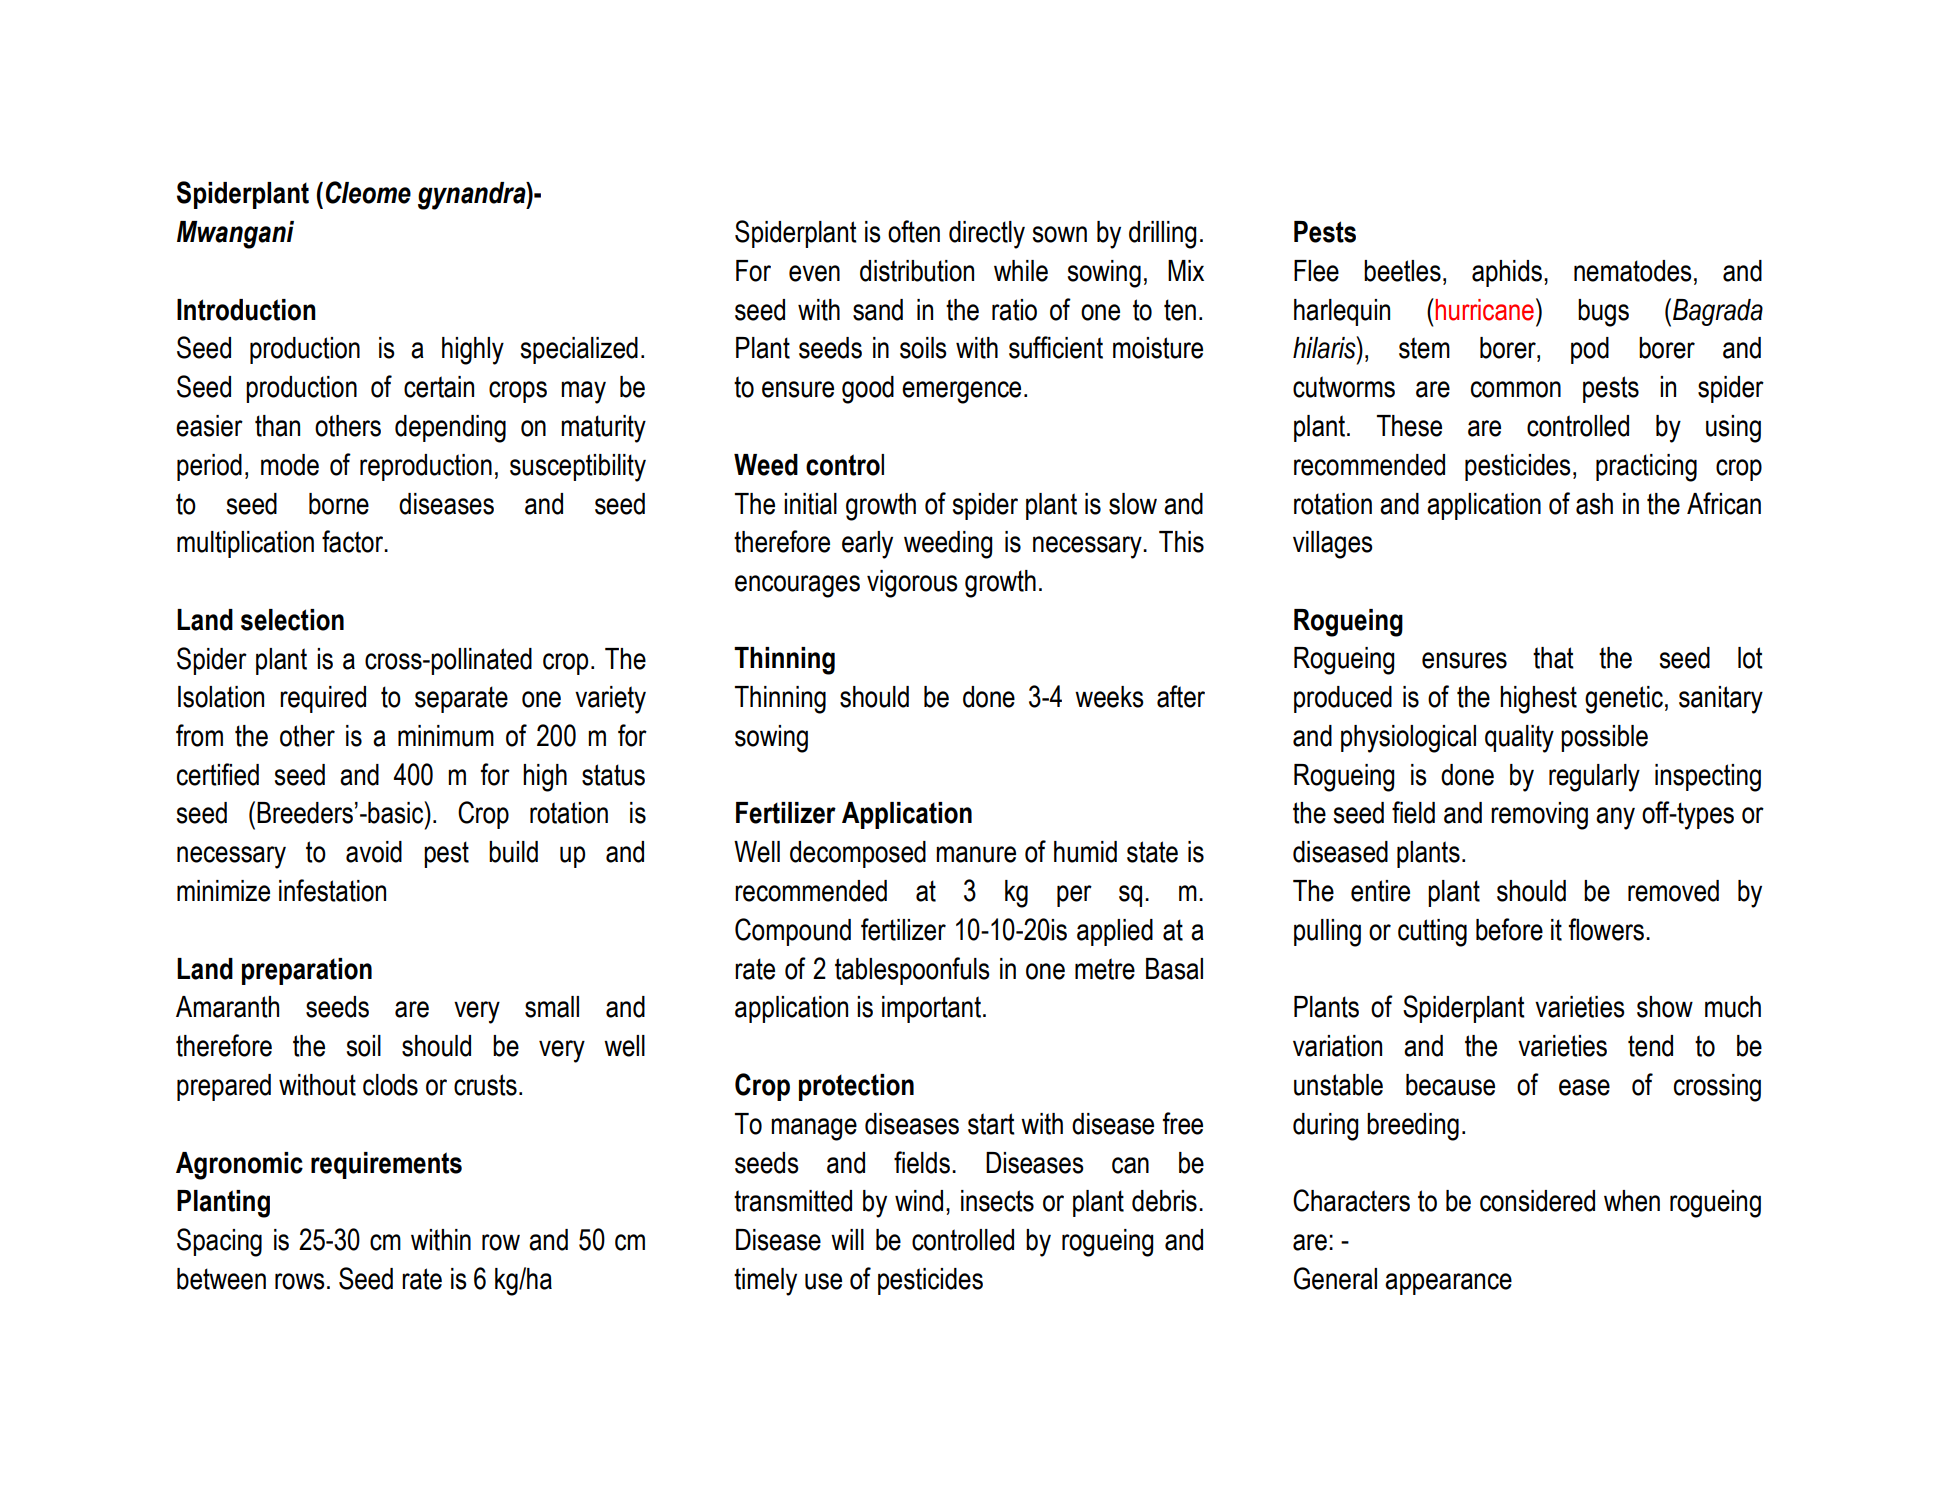 The width and height of the document is (1939, 1498). I want to click on appearance, so click(1448, 1284).
